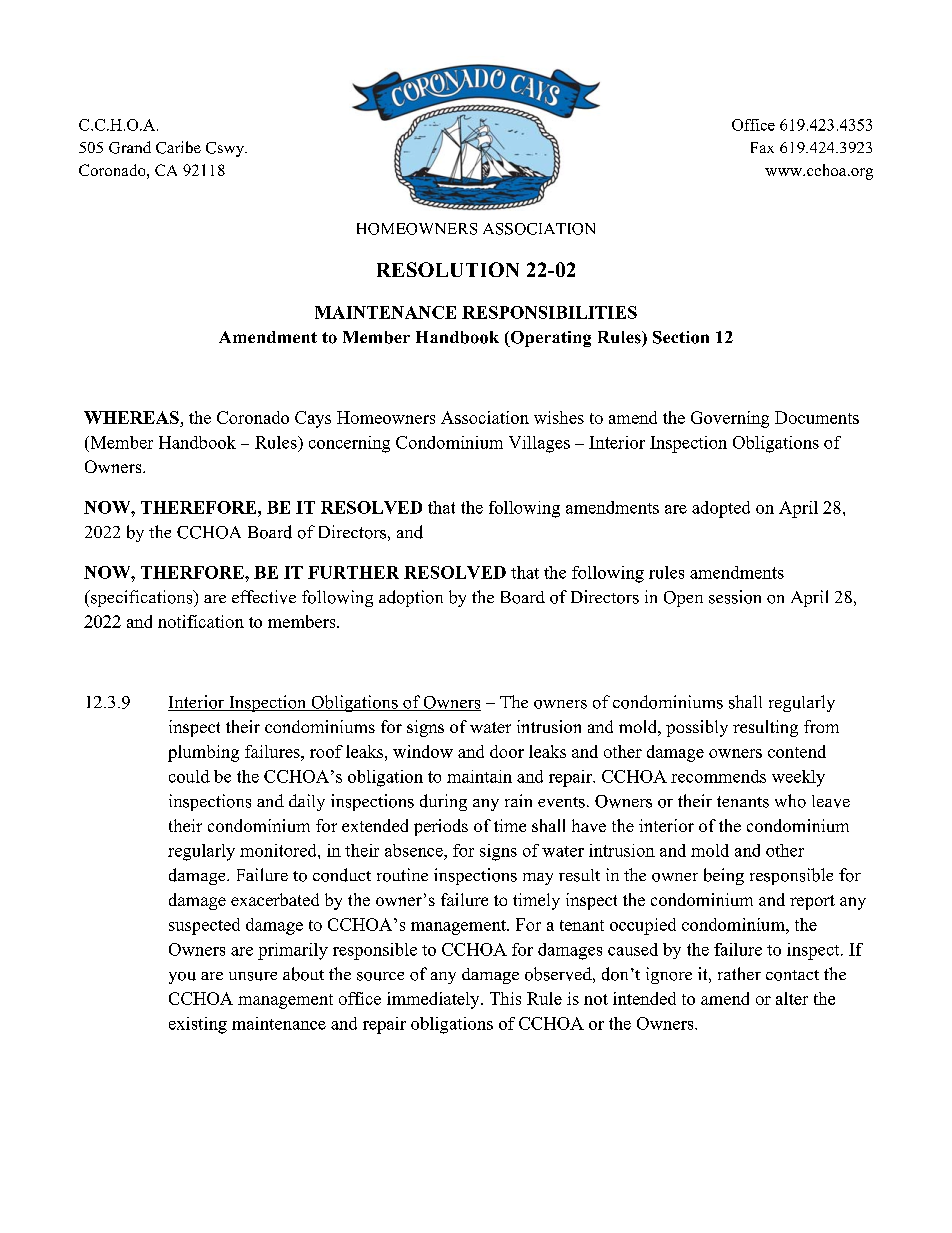 The width and height of the screenshot is (952, 1233). What do you see at coordinates (178, 147) in the screenshot?
I see `Caribe` at bounding box center [178, 147].
